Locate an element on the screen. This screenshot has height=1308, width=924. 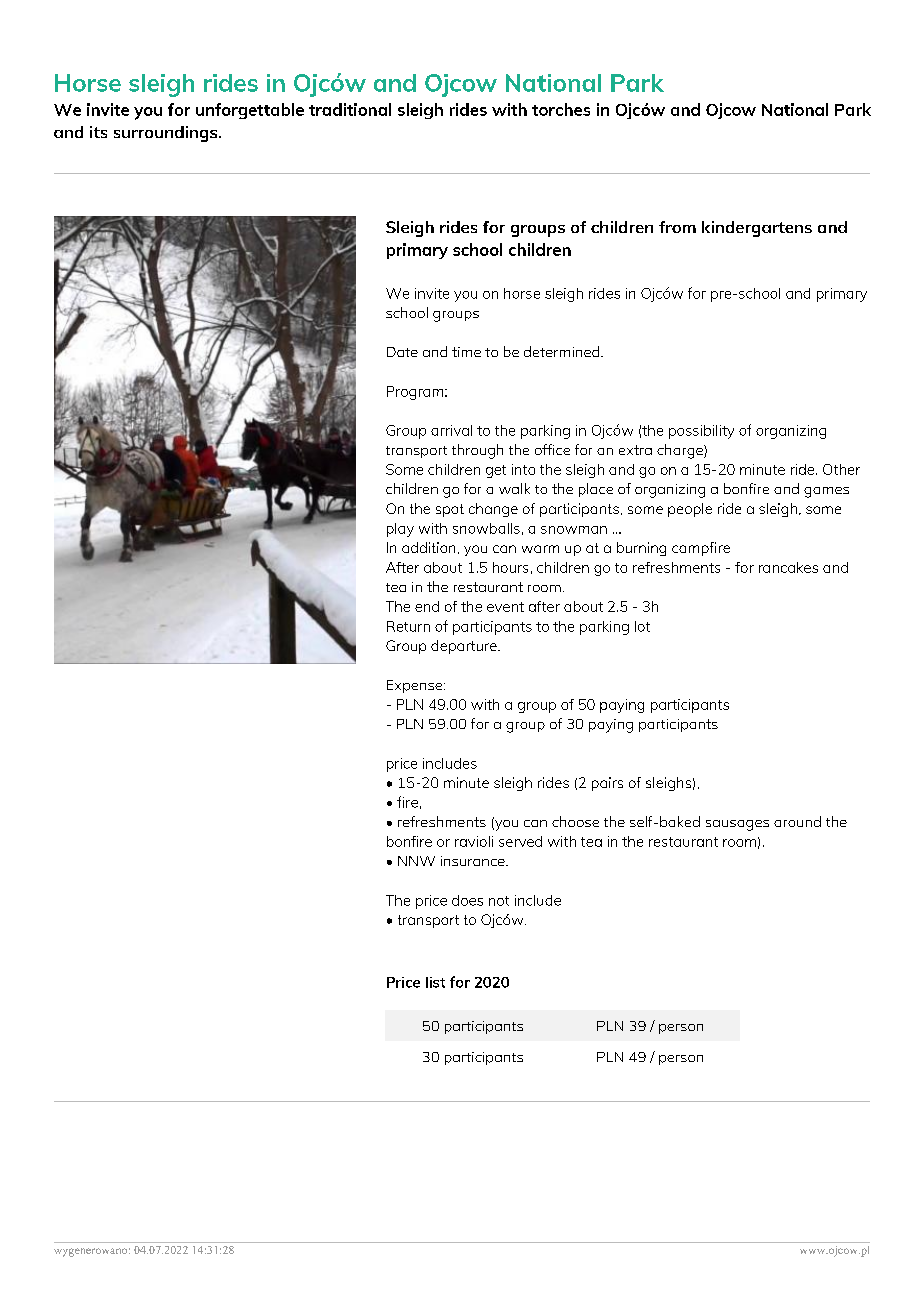
snowballs is located at coordinates (486, 528).
